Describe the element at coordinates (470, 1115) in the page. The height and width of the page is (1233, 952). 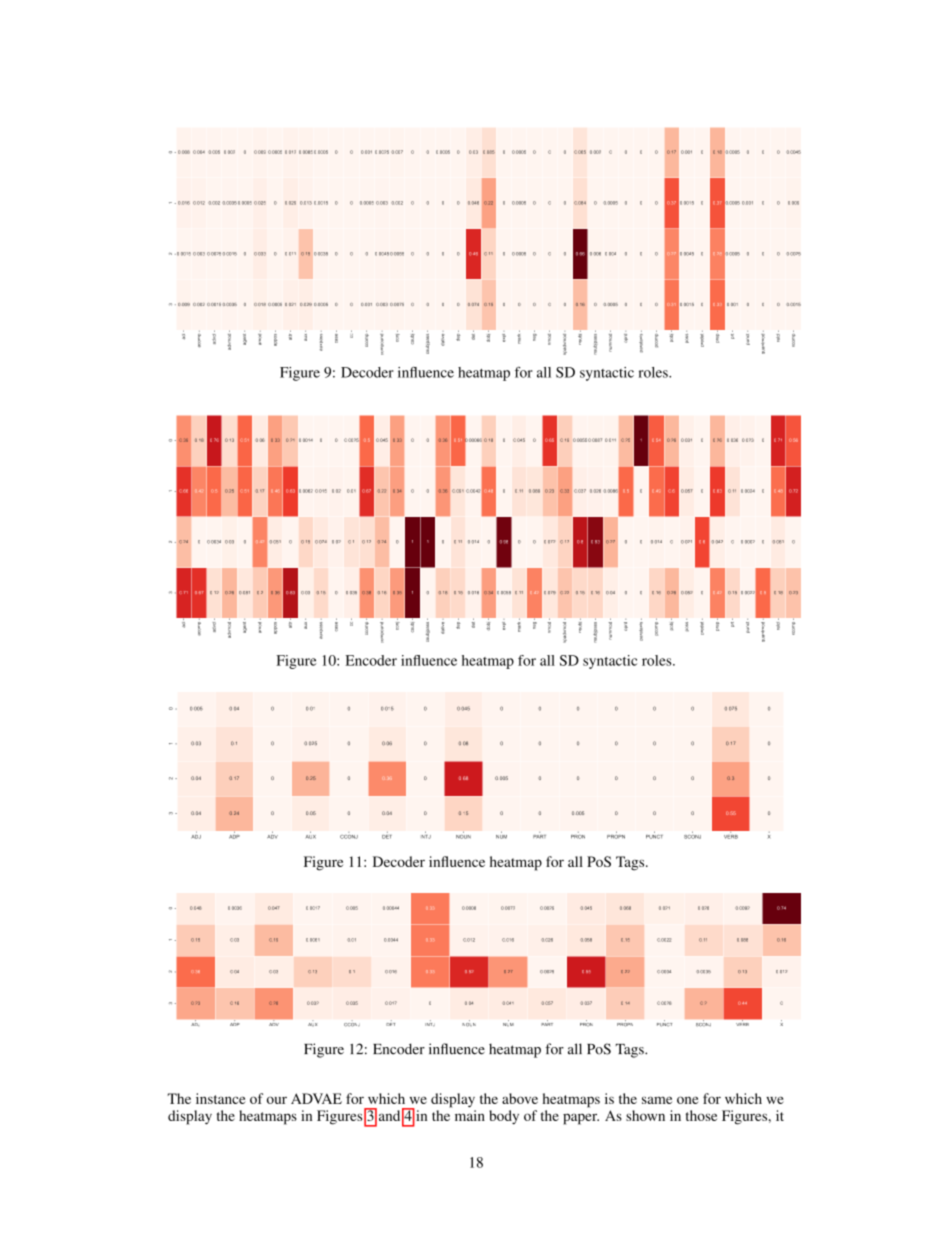
I see `main` at that location.
